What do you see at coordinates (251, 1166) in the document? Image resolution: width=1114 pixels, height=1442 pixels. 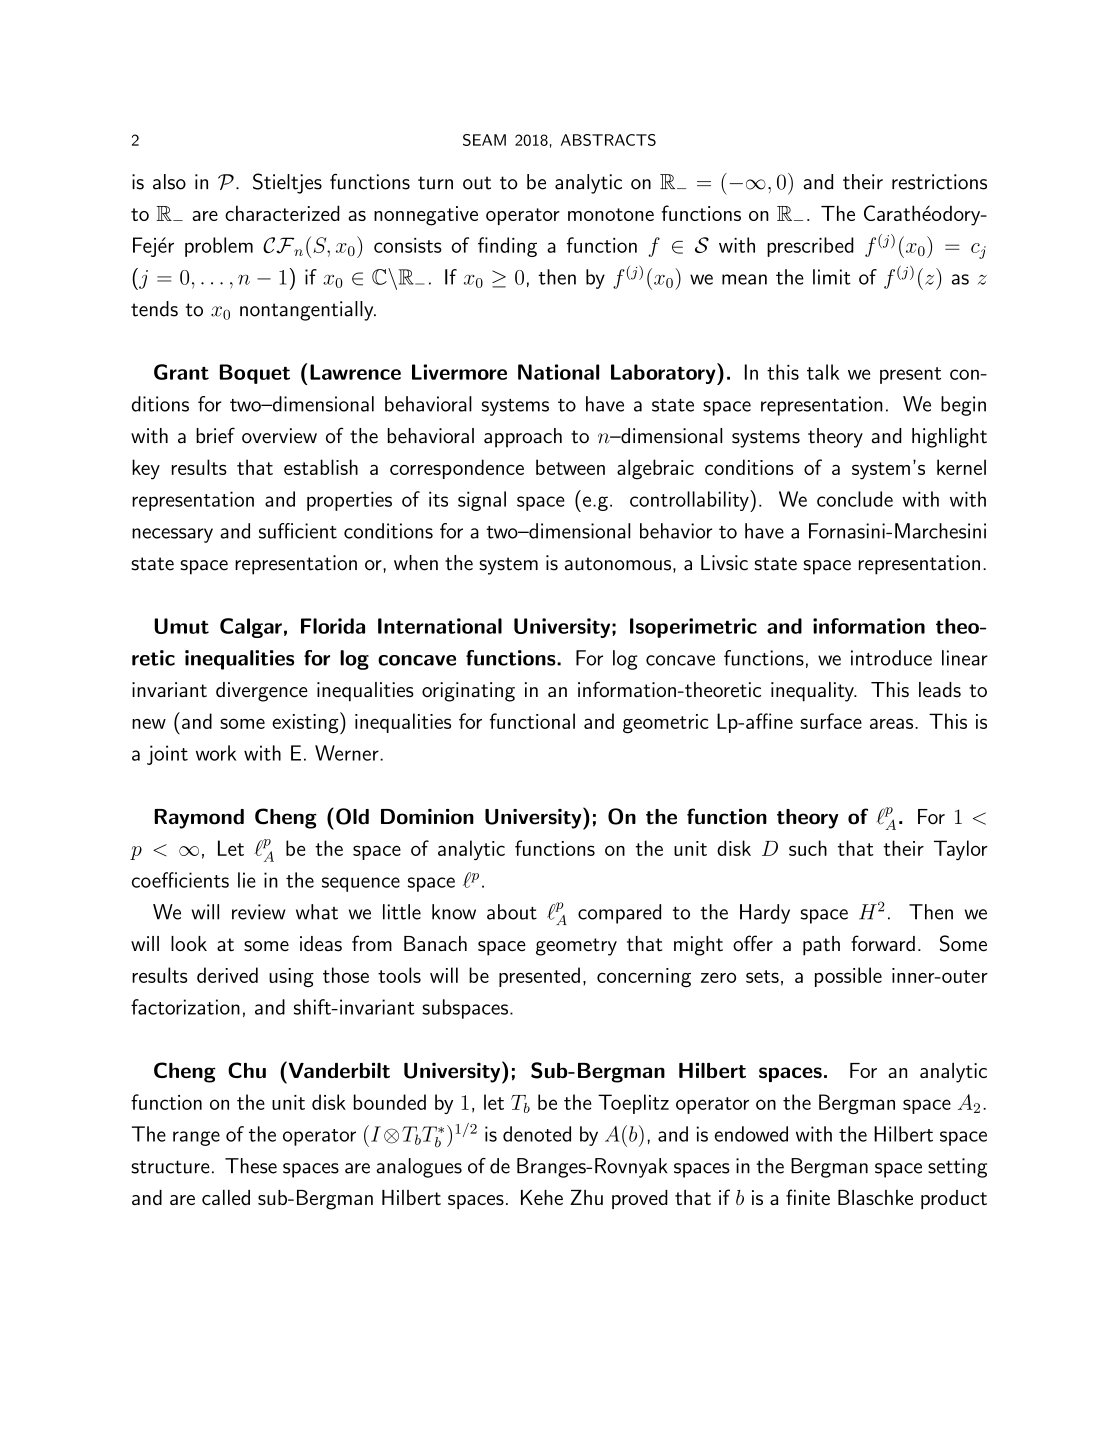 I see `These` at bounding box center [251, 1166].
